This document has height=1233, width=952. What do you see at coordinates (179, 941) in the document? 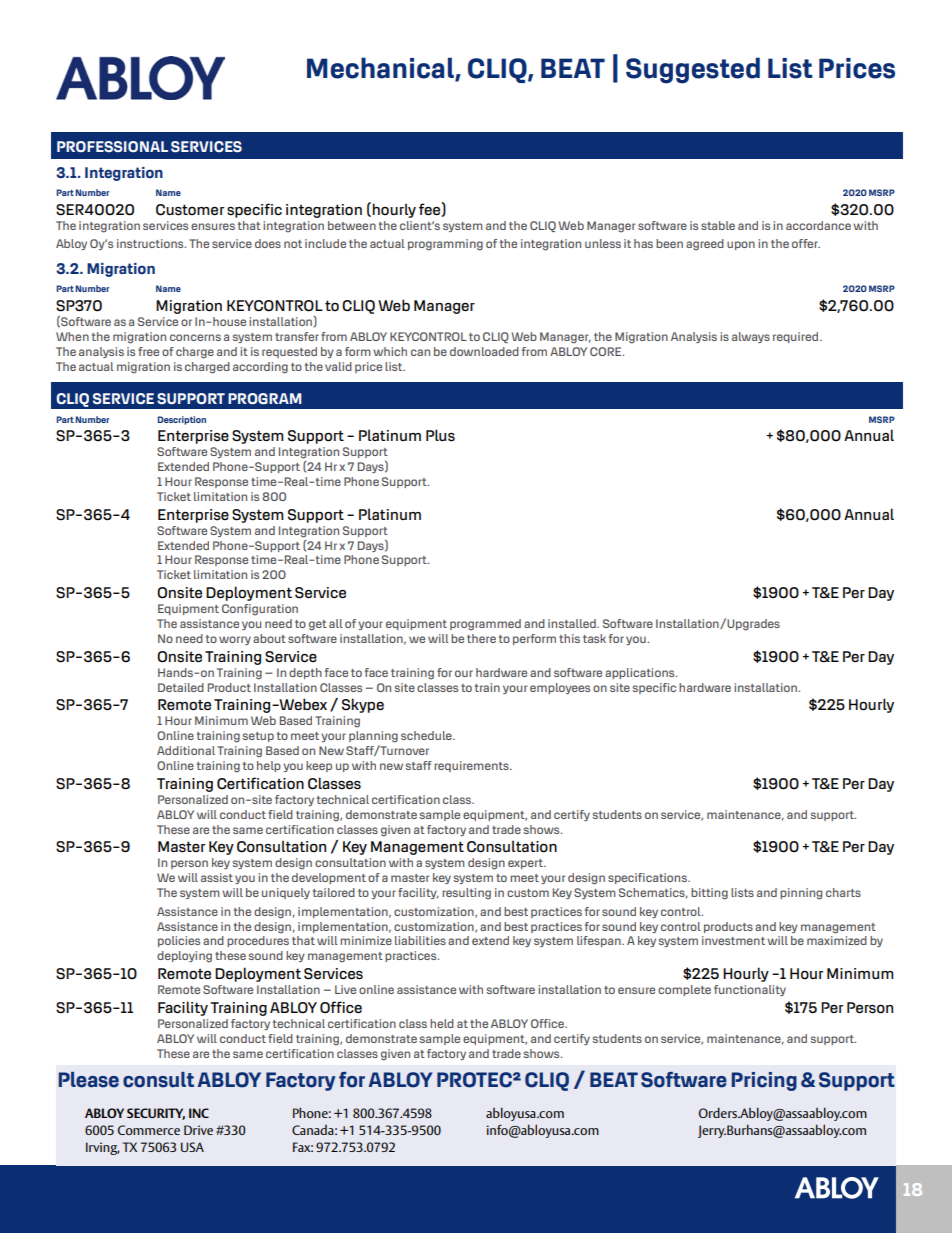
I see `policies` at bounding box center [179, 941].
